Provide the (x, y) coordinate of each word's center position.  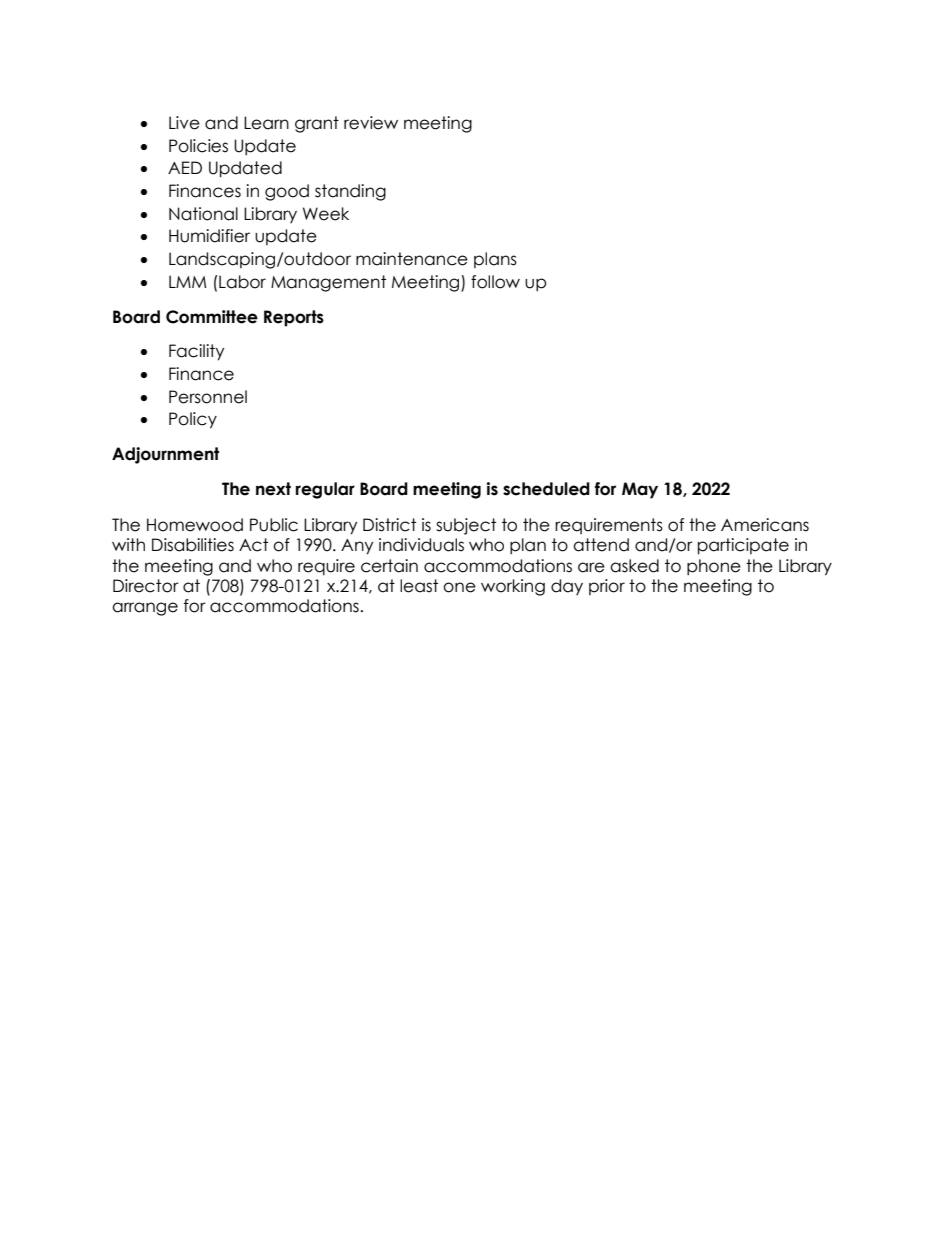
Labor (241, 282)
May (640, 490)
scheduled (546, 489)
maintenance (412, 259)
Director (146, 586)
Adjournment (165, 455)
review (371, 123)
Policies (198, 146)
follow (495, 282)
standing (350, 192)
